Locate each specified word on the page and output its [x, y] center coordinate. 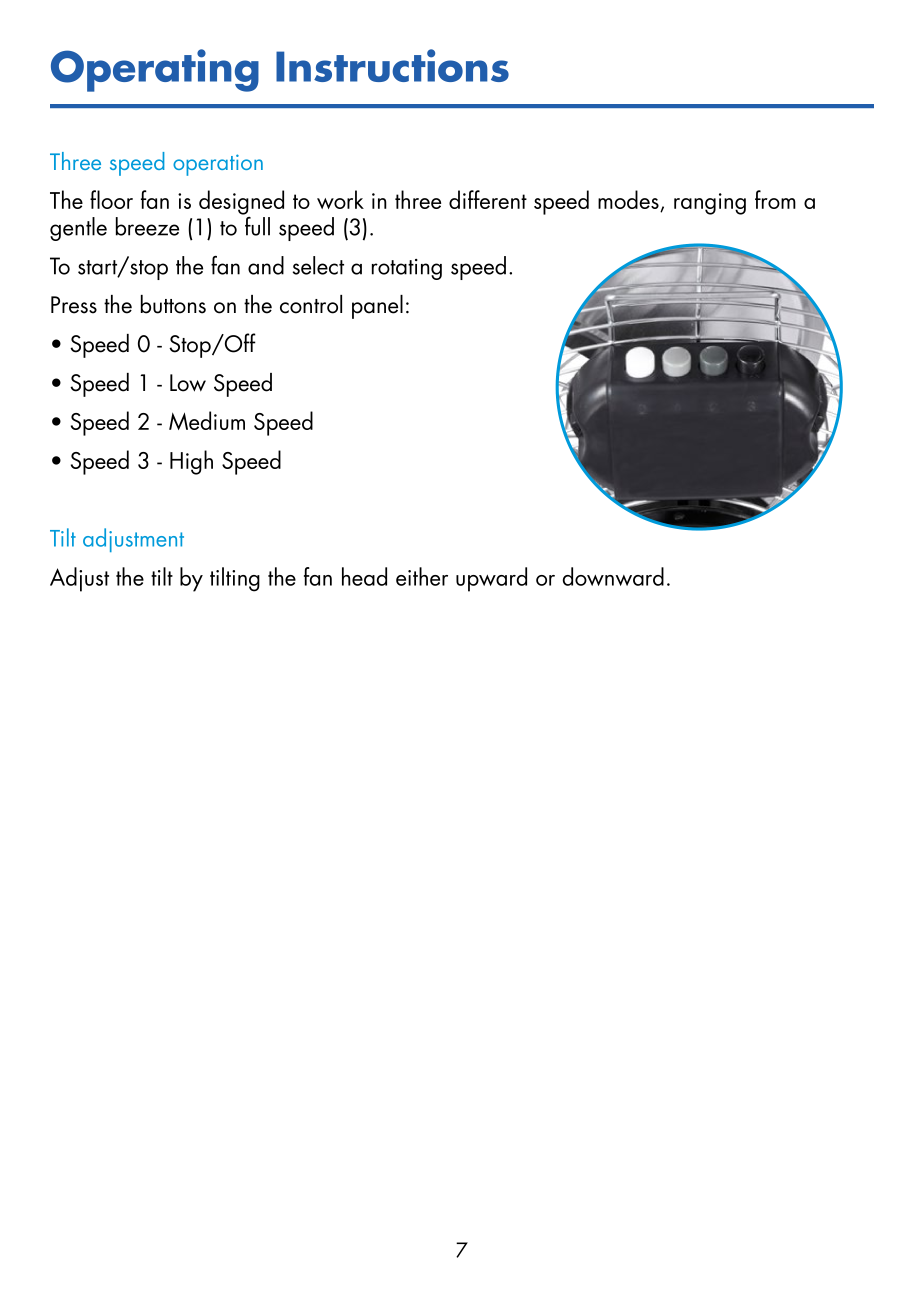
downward [613, 576]
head [364, 576]
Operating [155, 70]
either [422, 576]
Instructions [392, 65]
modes [629, 201]
